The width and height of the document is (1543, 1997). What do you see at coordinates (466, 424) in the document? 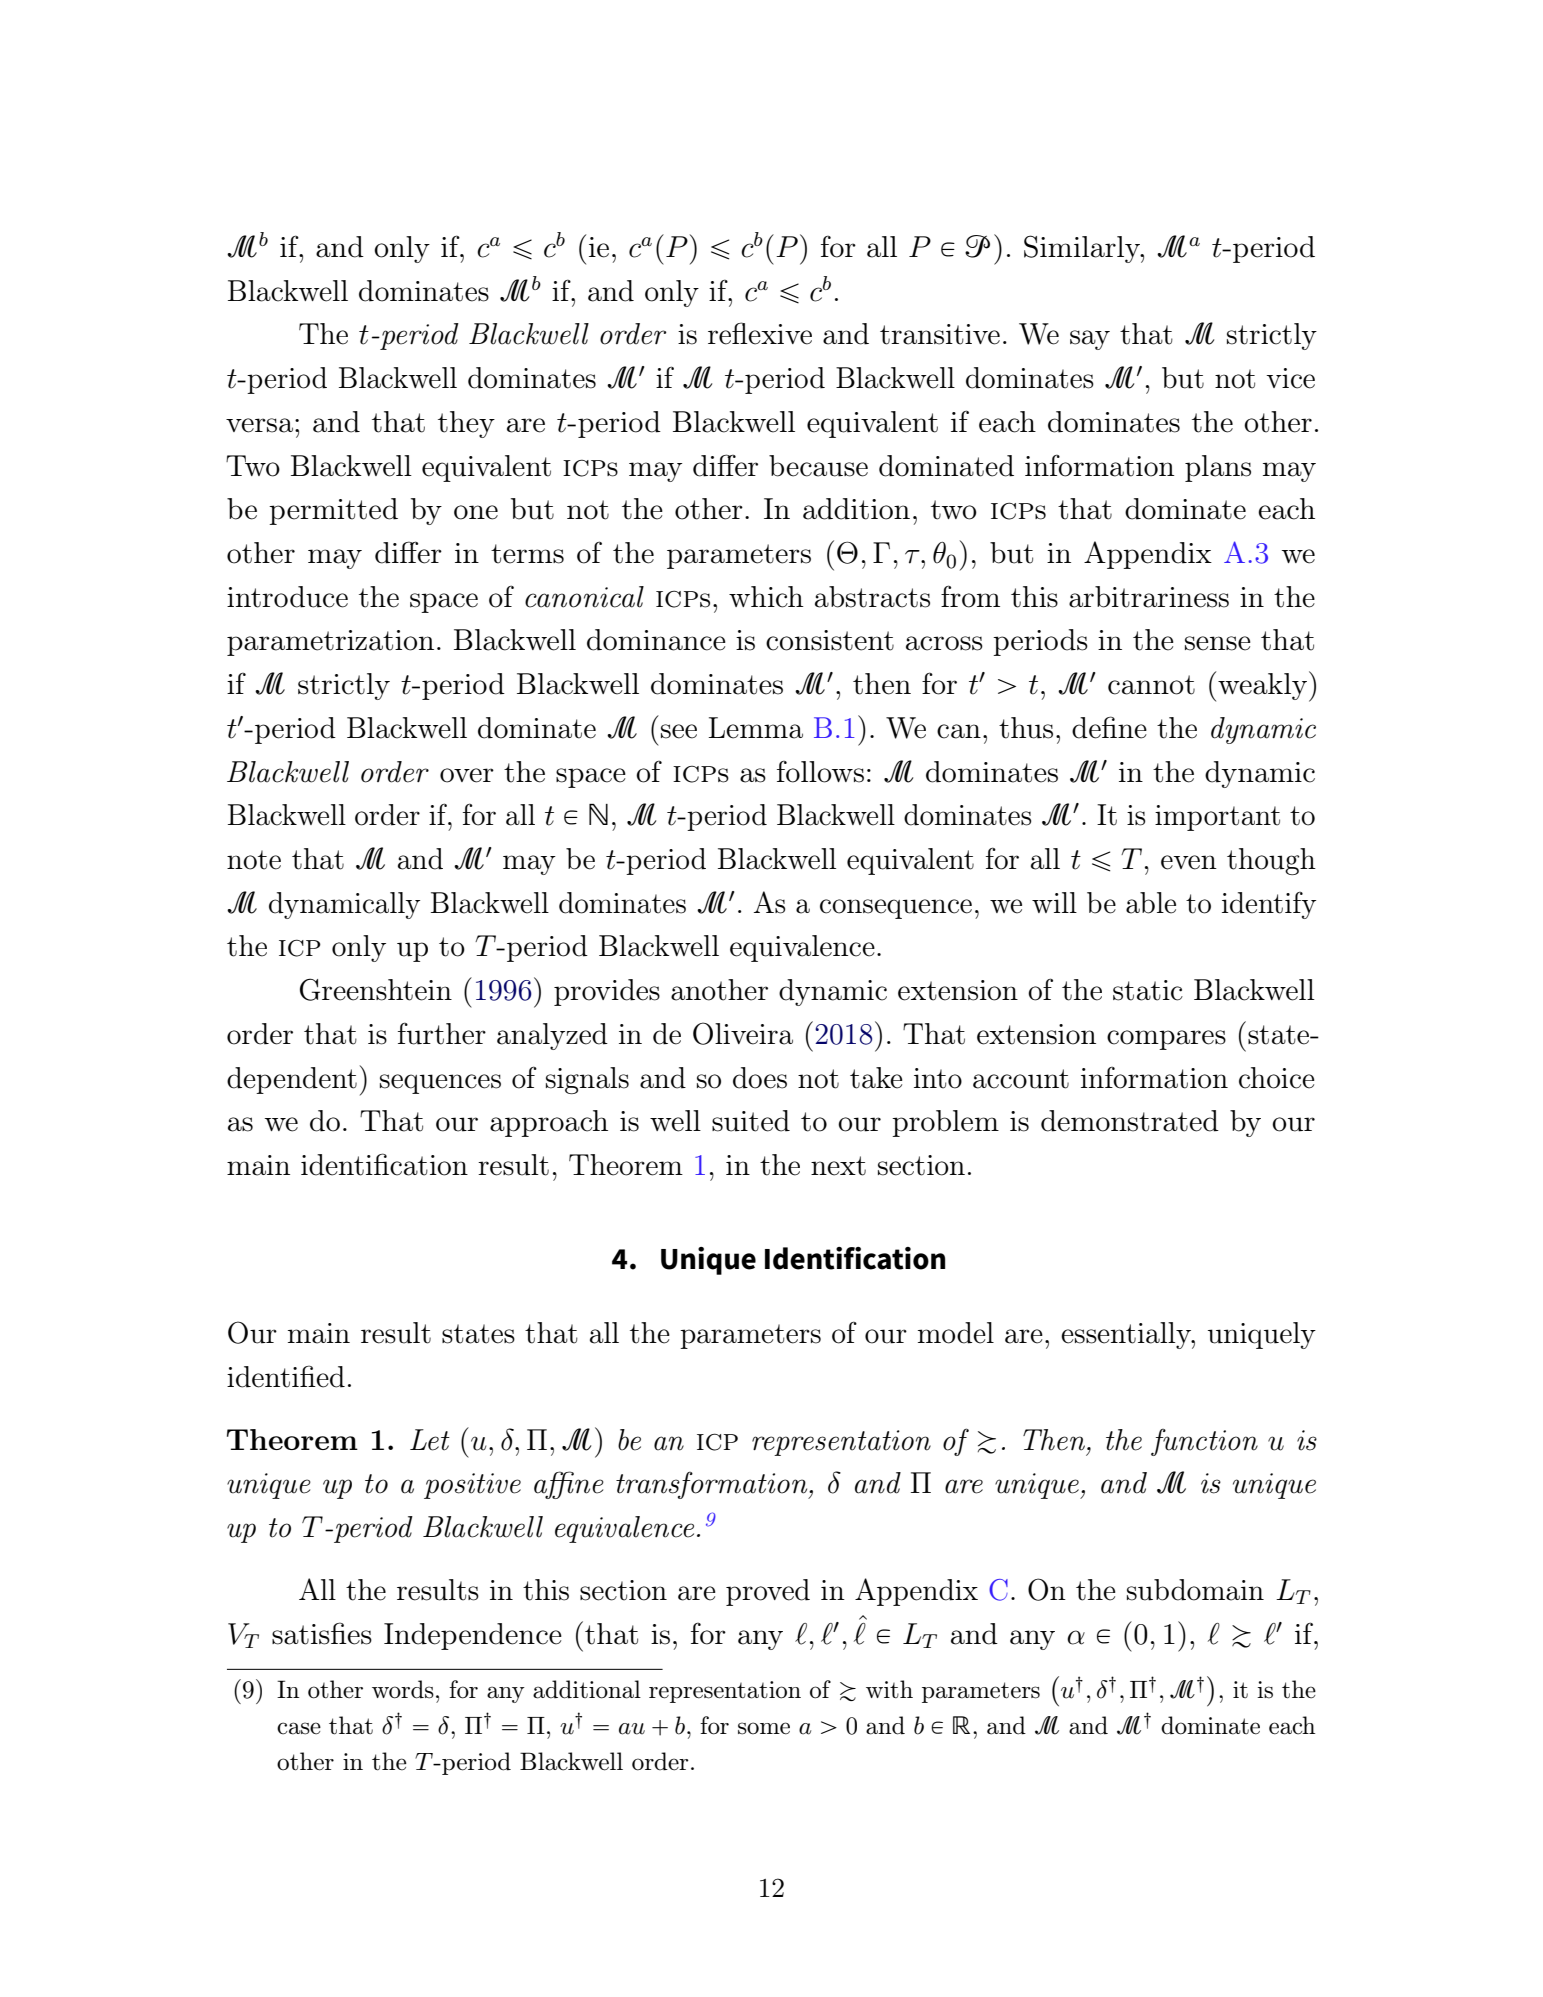
I see `they` at bounding box center [466, 424].
